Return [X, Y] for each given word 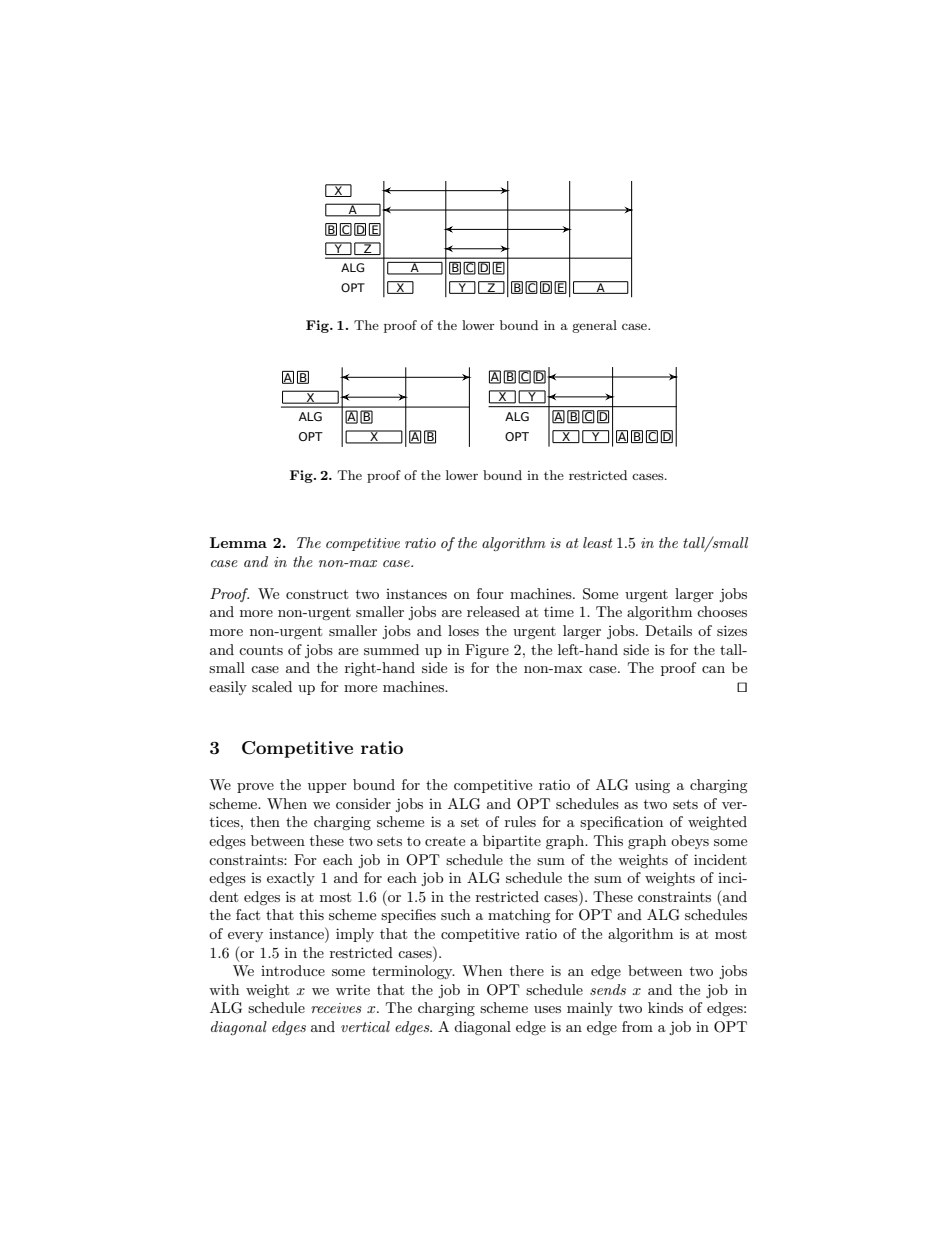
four [490, 593]
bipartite [512, 842]
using [652, 786]
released [493, 611]
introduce [293, 970]
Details [668, 630]
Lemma [238, 542]
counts [261, 650]
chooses [722, 611]
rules [520, 821]
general [594, 326]
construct [317, 594]
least [598, 542]
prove [255, 788]
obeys [690, 842]
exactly [291, 879]
